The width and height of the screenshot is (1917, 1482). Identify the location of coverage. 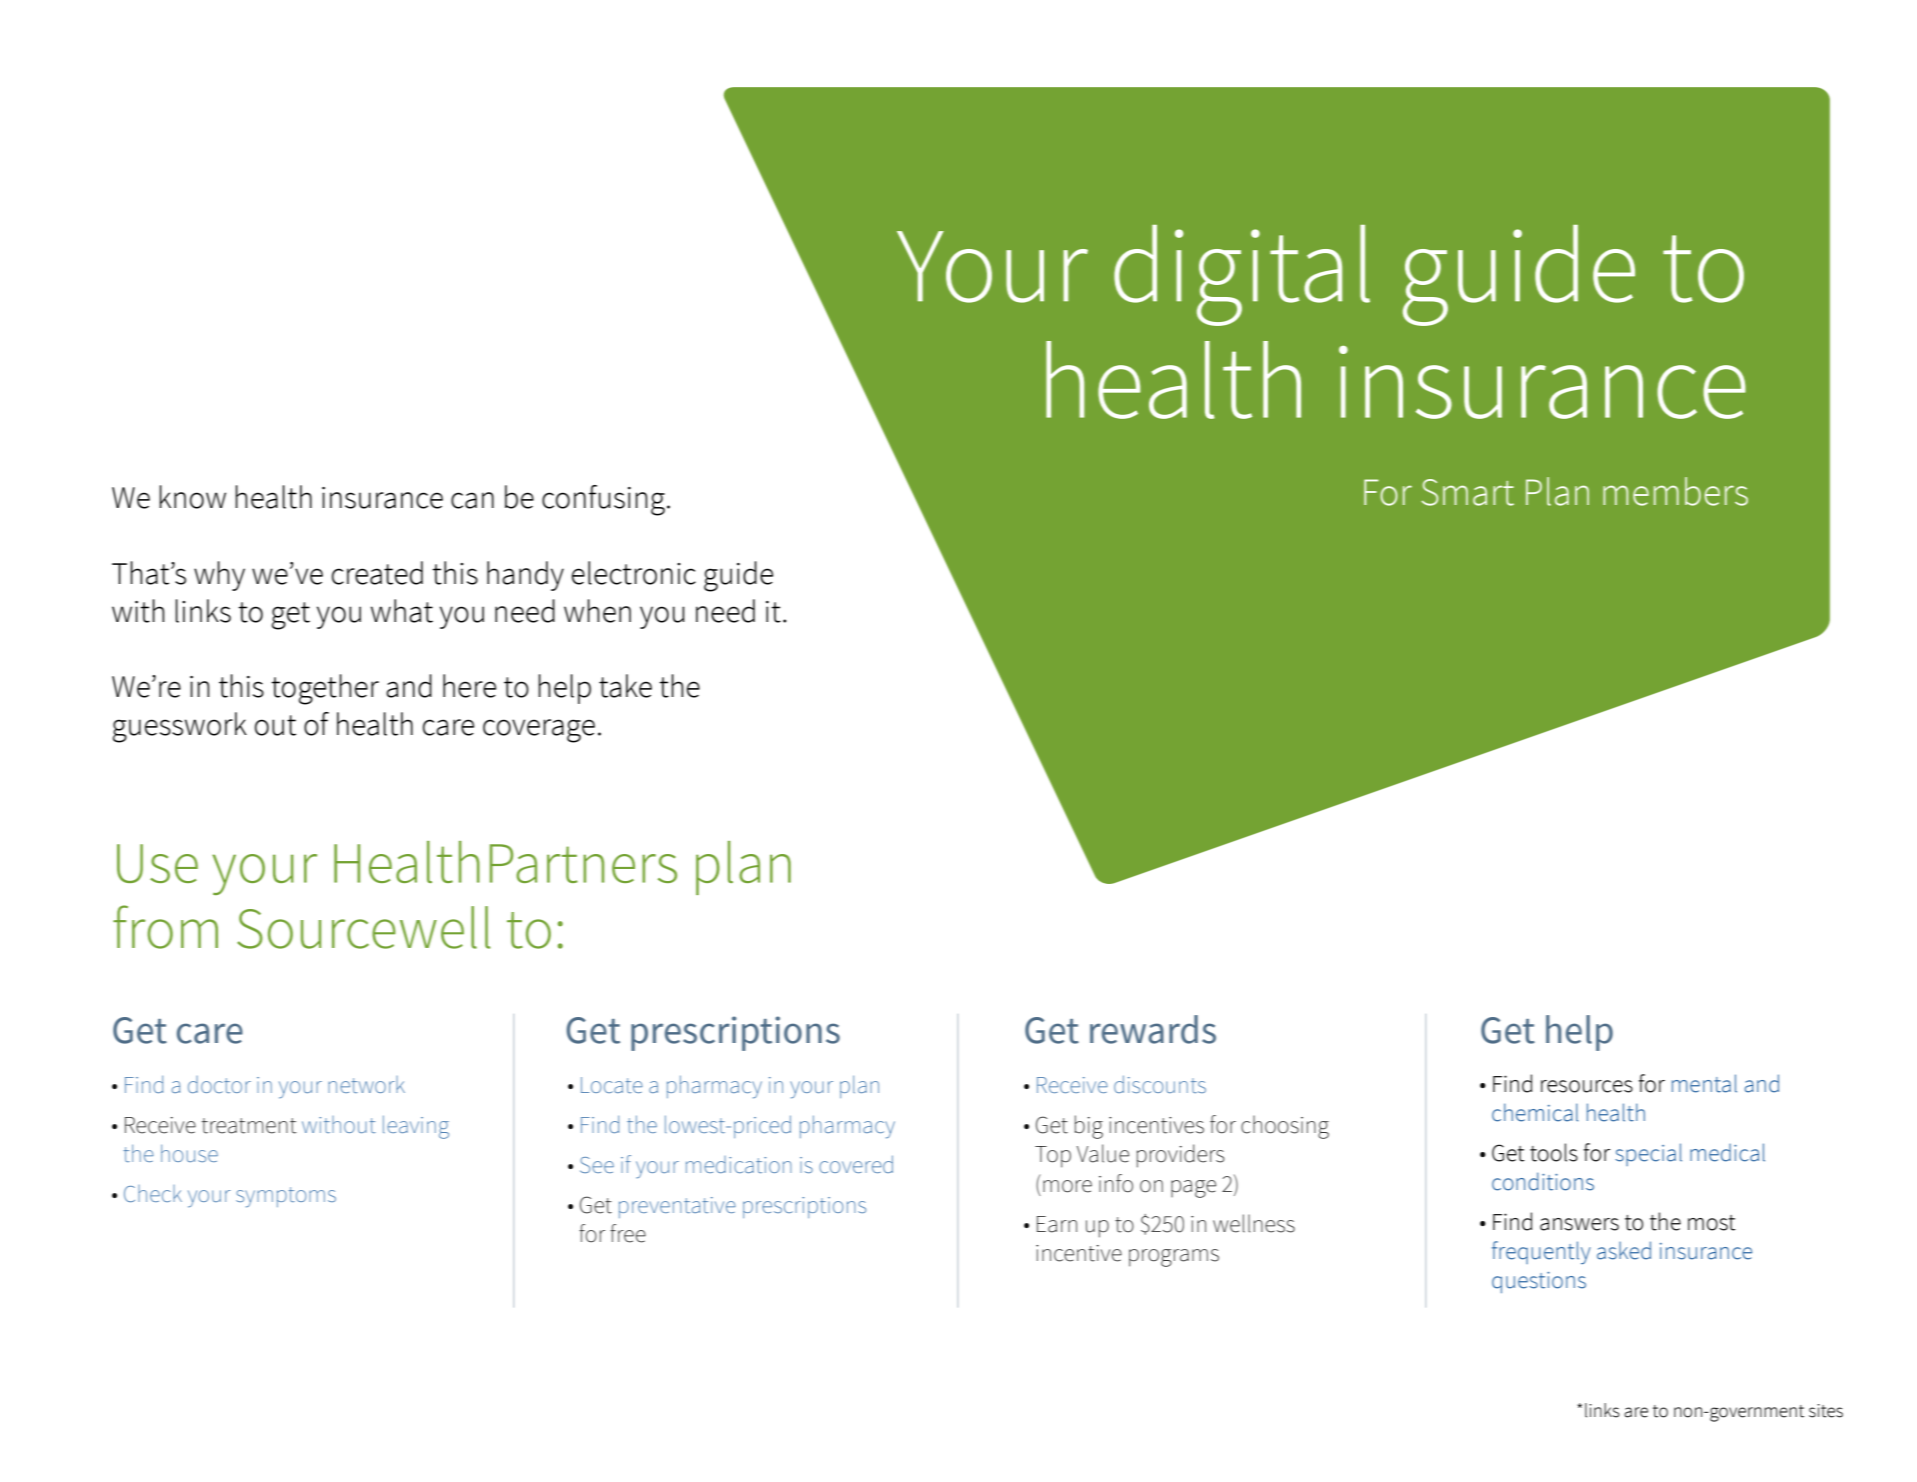
(539, 731).
